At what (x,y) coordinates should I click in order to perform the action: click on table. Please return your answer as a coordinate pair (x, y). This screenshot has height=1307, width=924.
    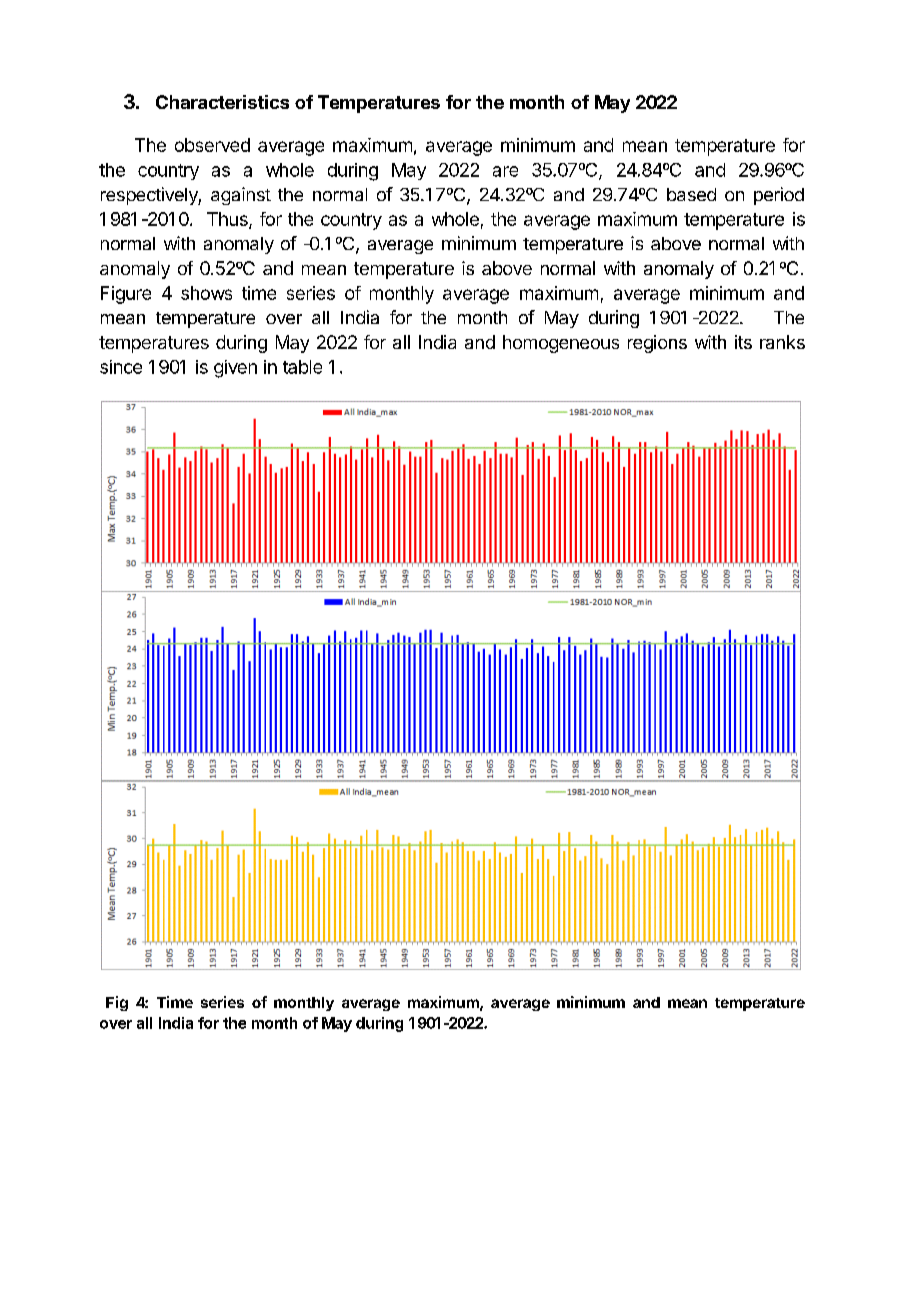
    Looking at the image, I should click on (302, 367).
